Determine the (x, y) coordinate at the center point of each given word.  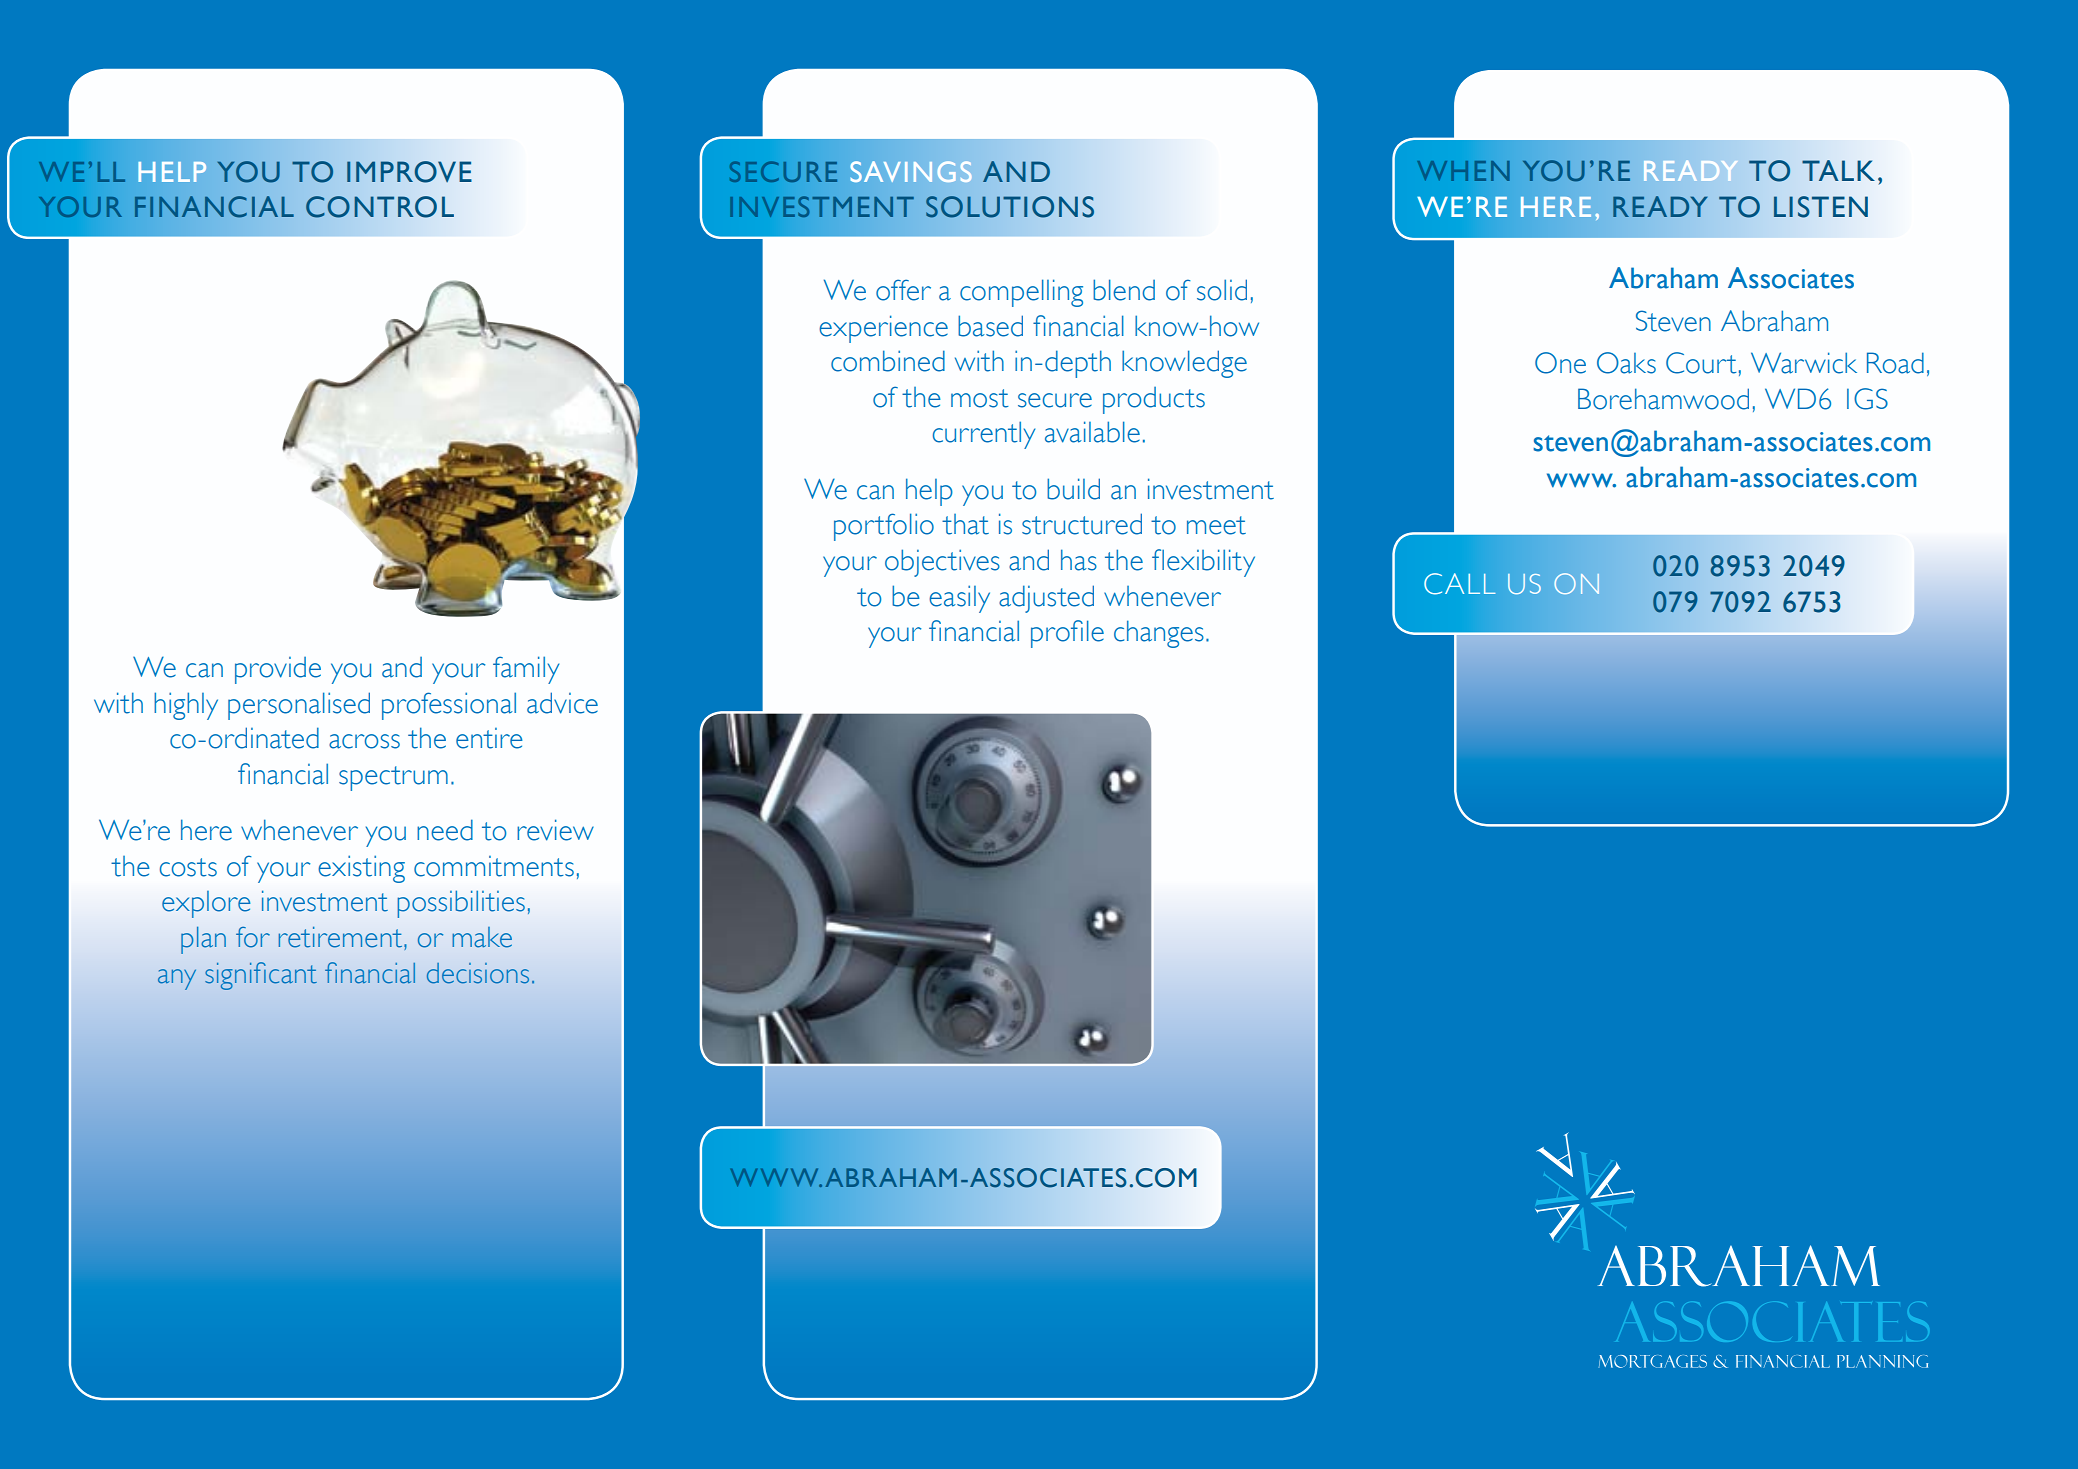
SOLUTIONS (1010, 207)
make (482, 937)
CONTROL (380, 207)
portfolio (884, 527)
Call (1460, 584)
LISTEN (1821, 207)
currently (984, 435)
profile (1067, 634)
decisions (478, 973)
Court (1701, 363)
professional (449, 706)
